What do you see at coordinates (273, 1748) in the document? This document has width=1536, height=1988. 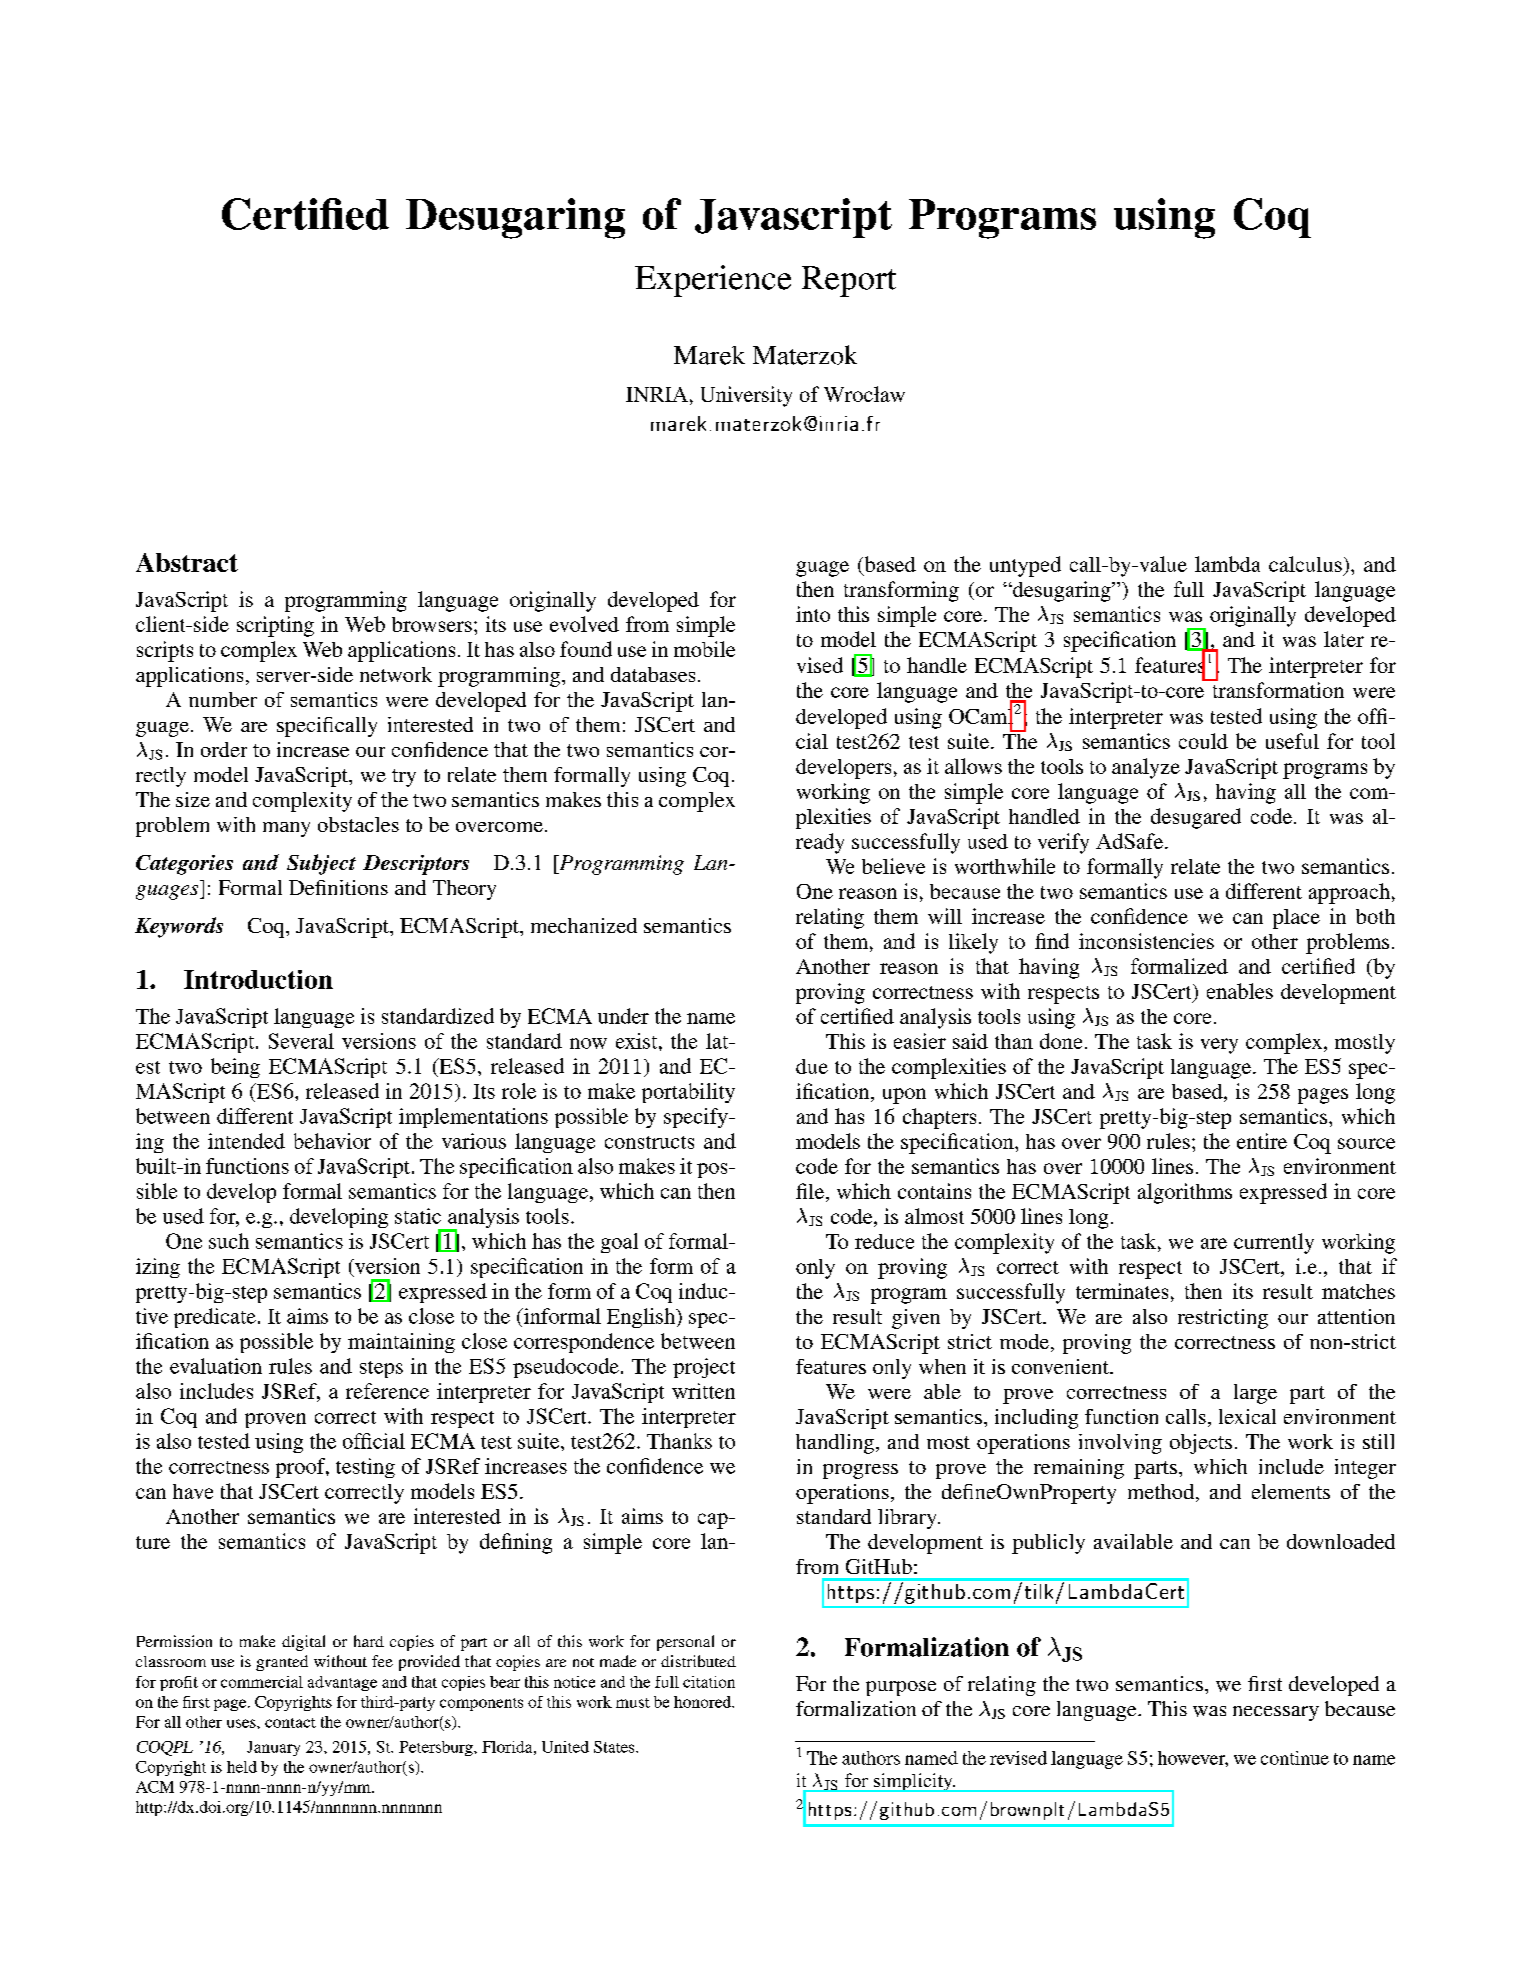 I see `January` at bounding box center [273, 1748].
